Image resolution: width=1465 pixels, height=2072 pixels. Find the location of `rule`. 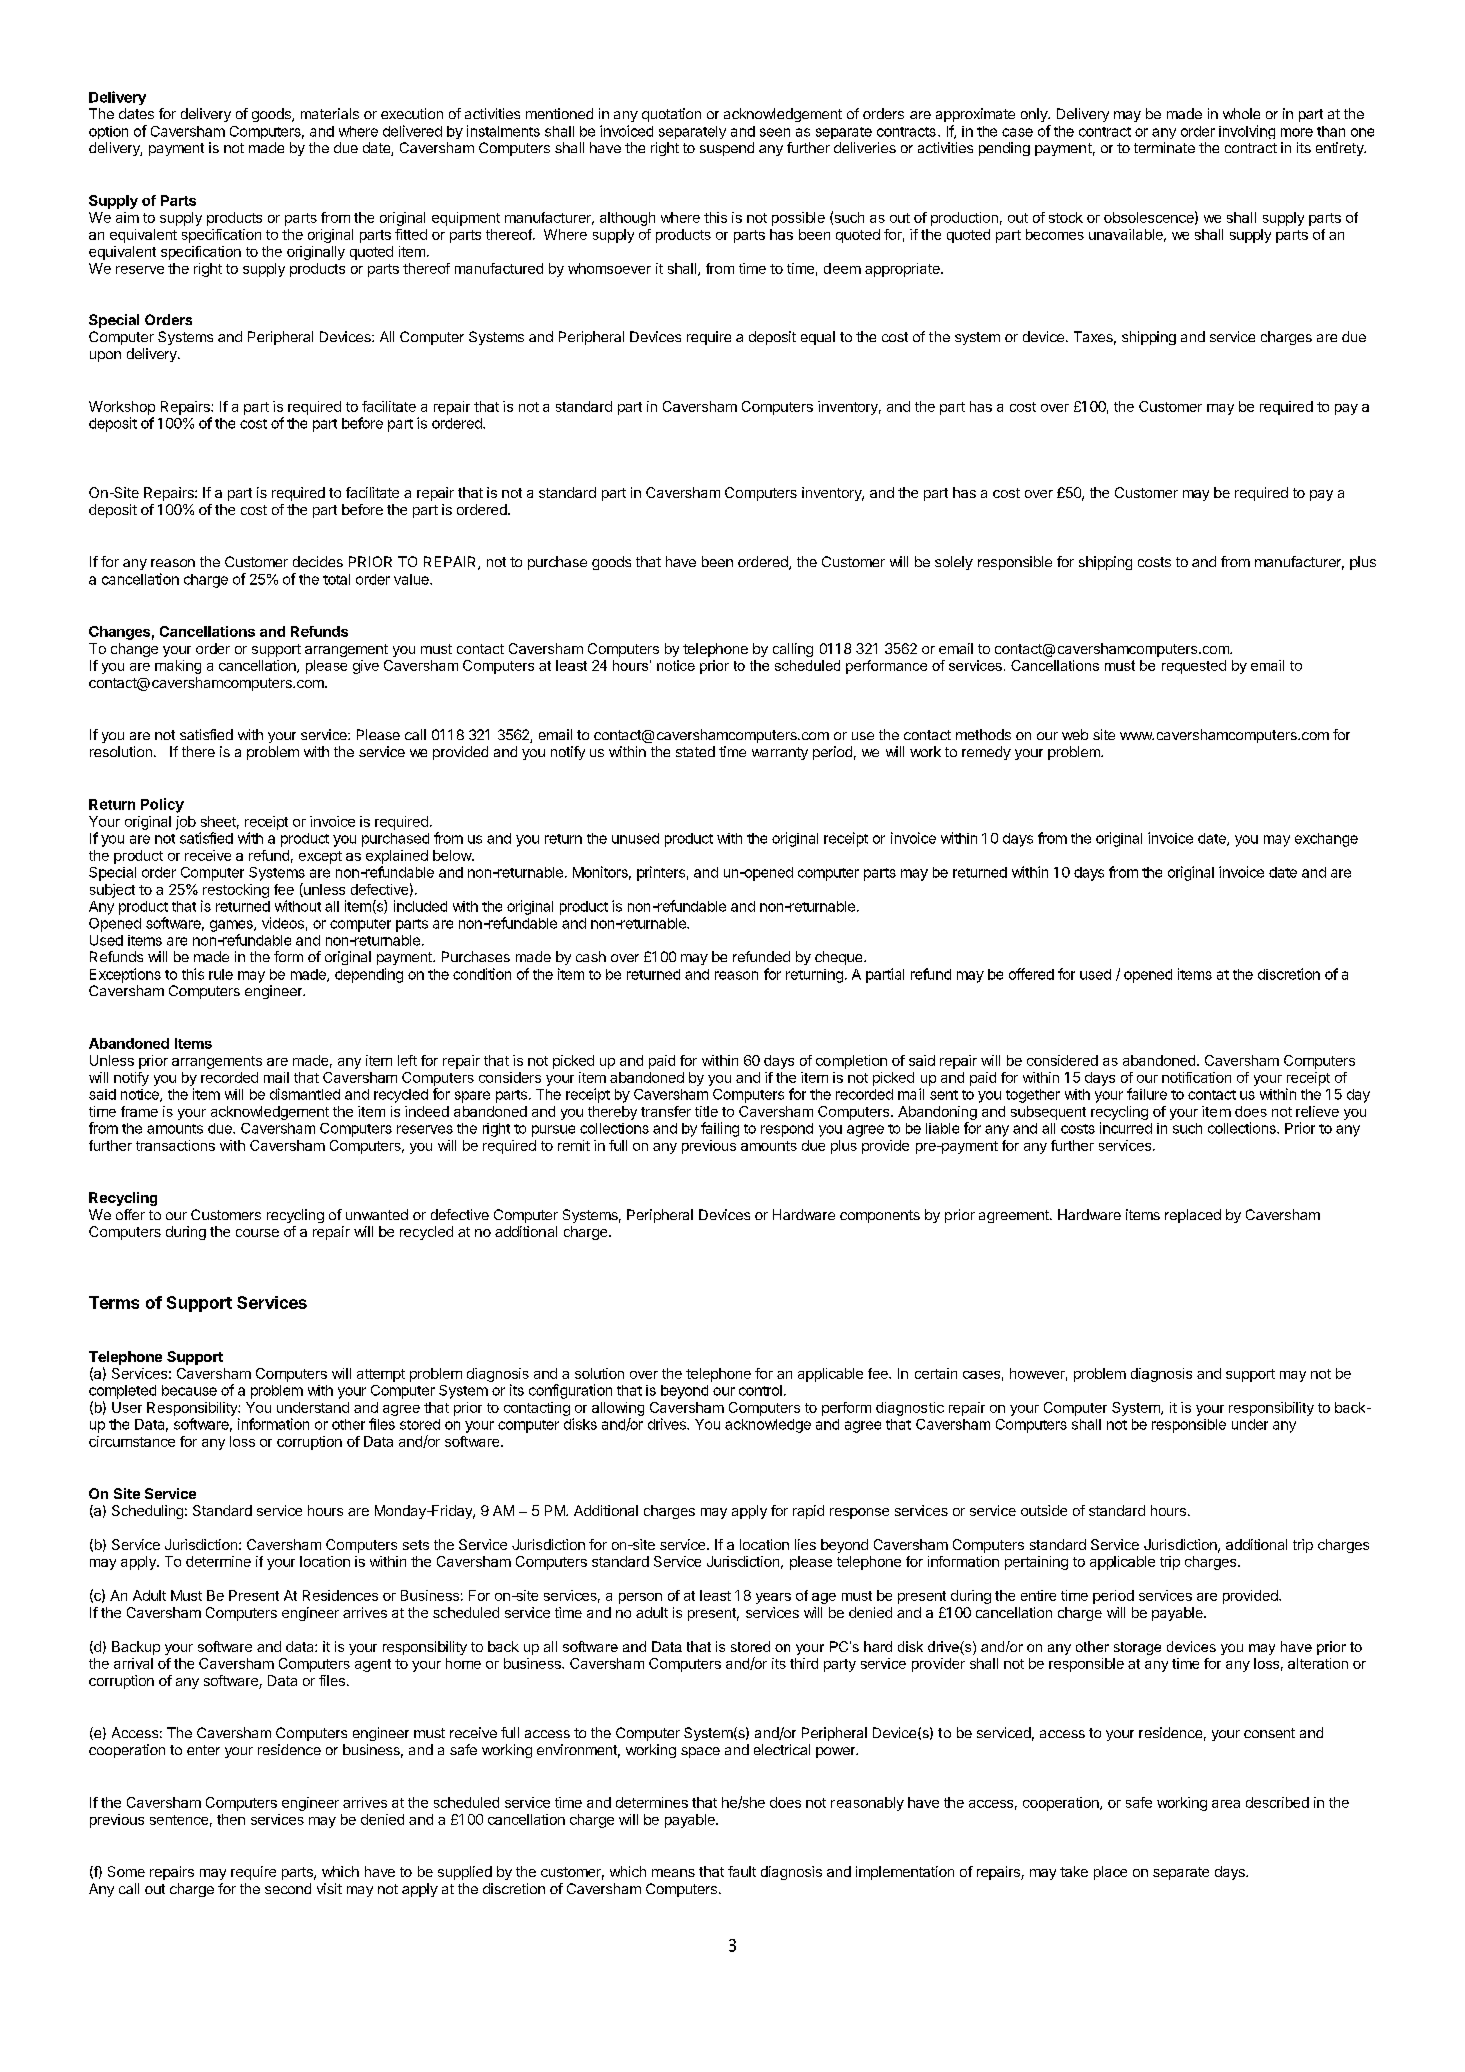

rule is located at coordinates (221, 974).
